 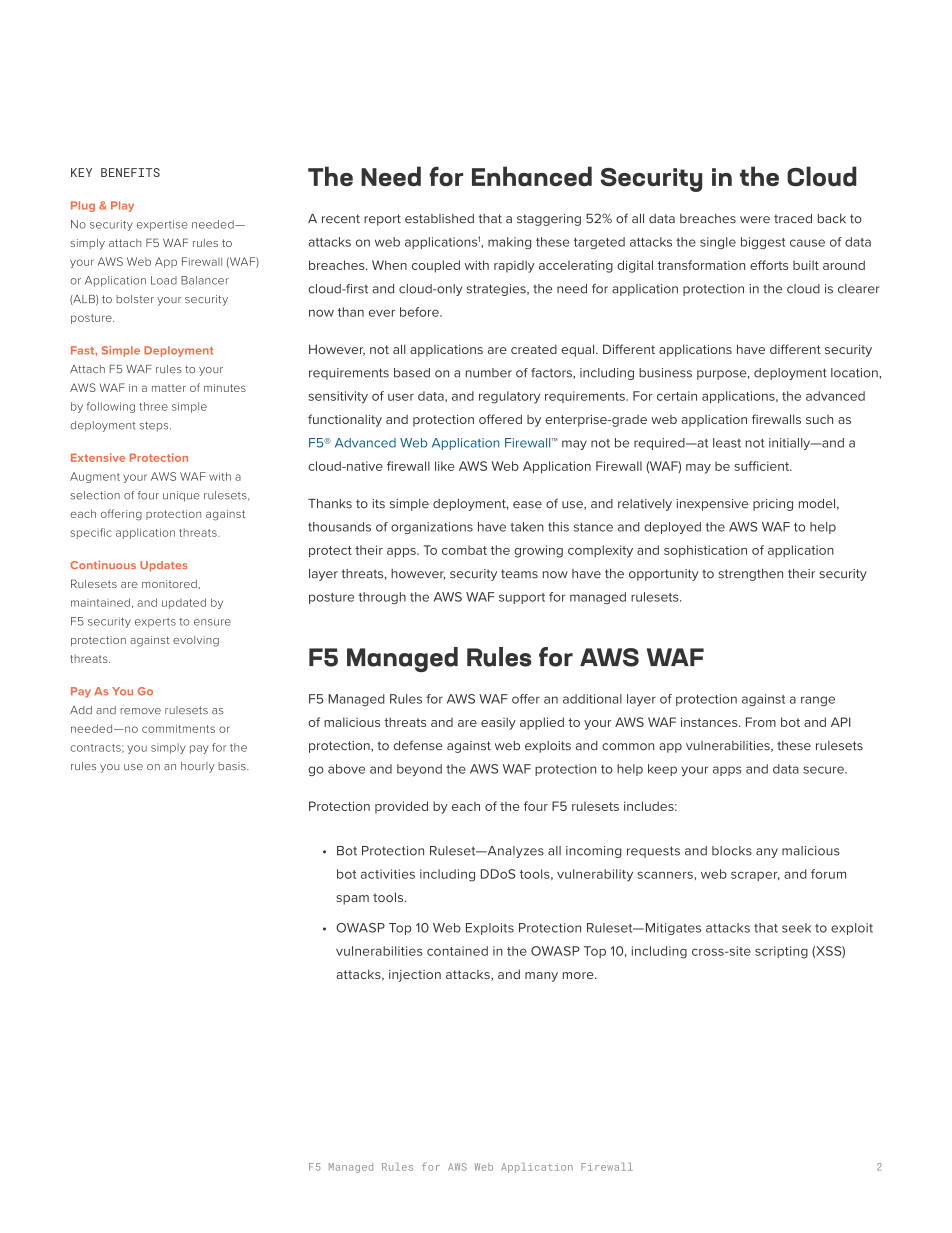 I want to click on beyond, so click(x=419, y=770).
